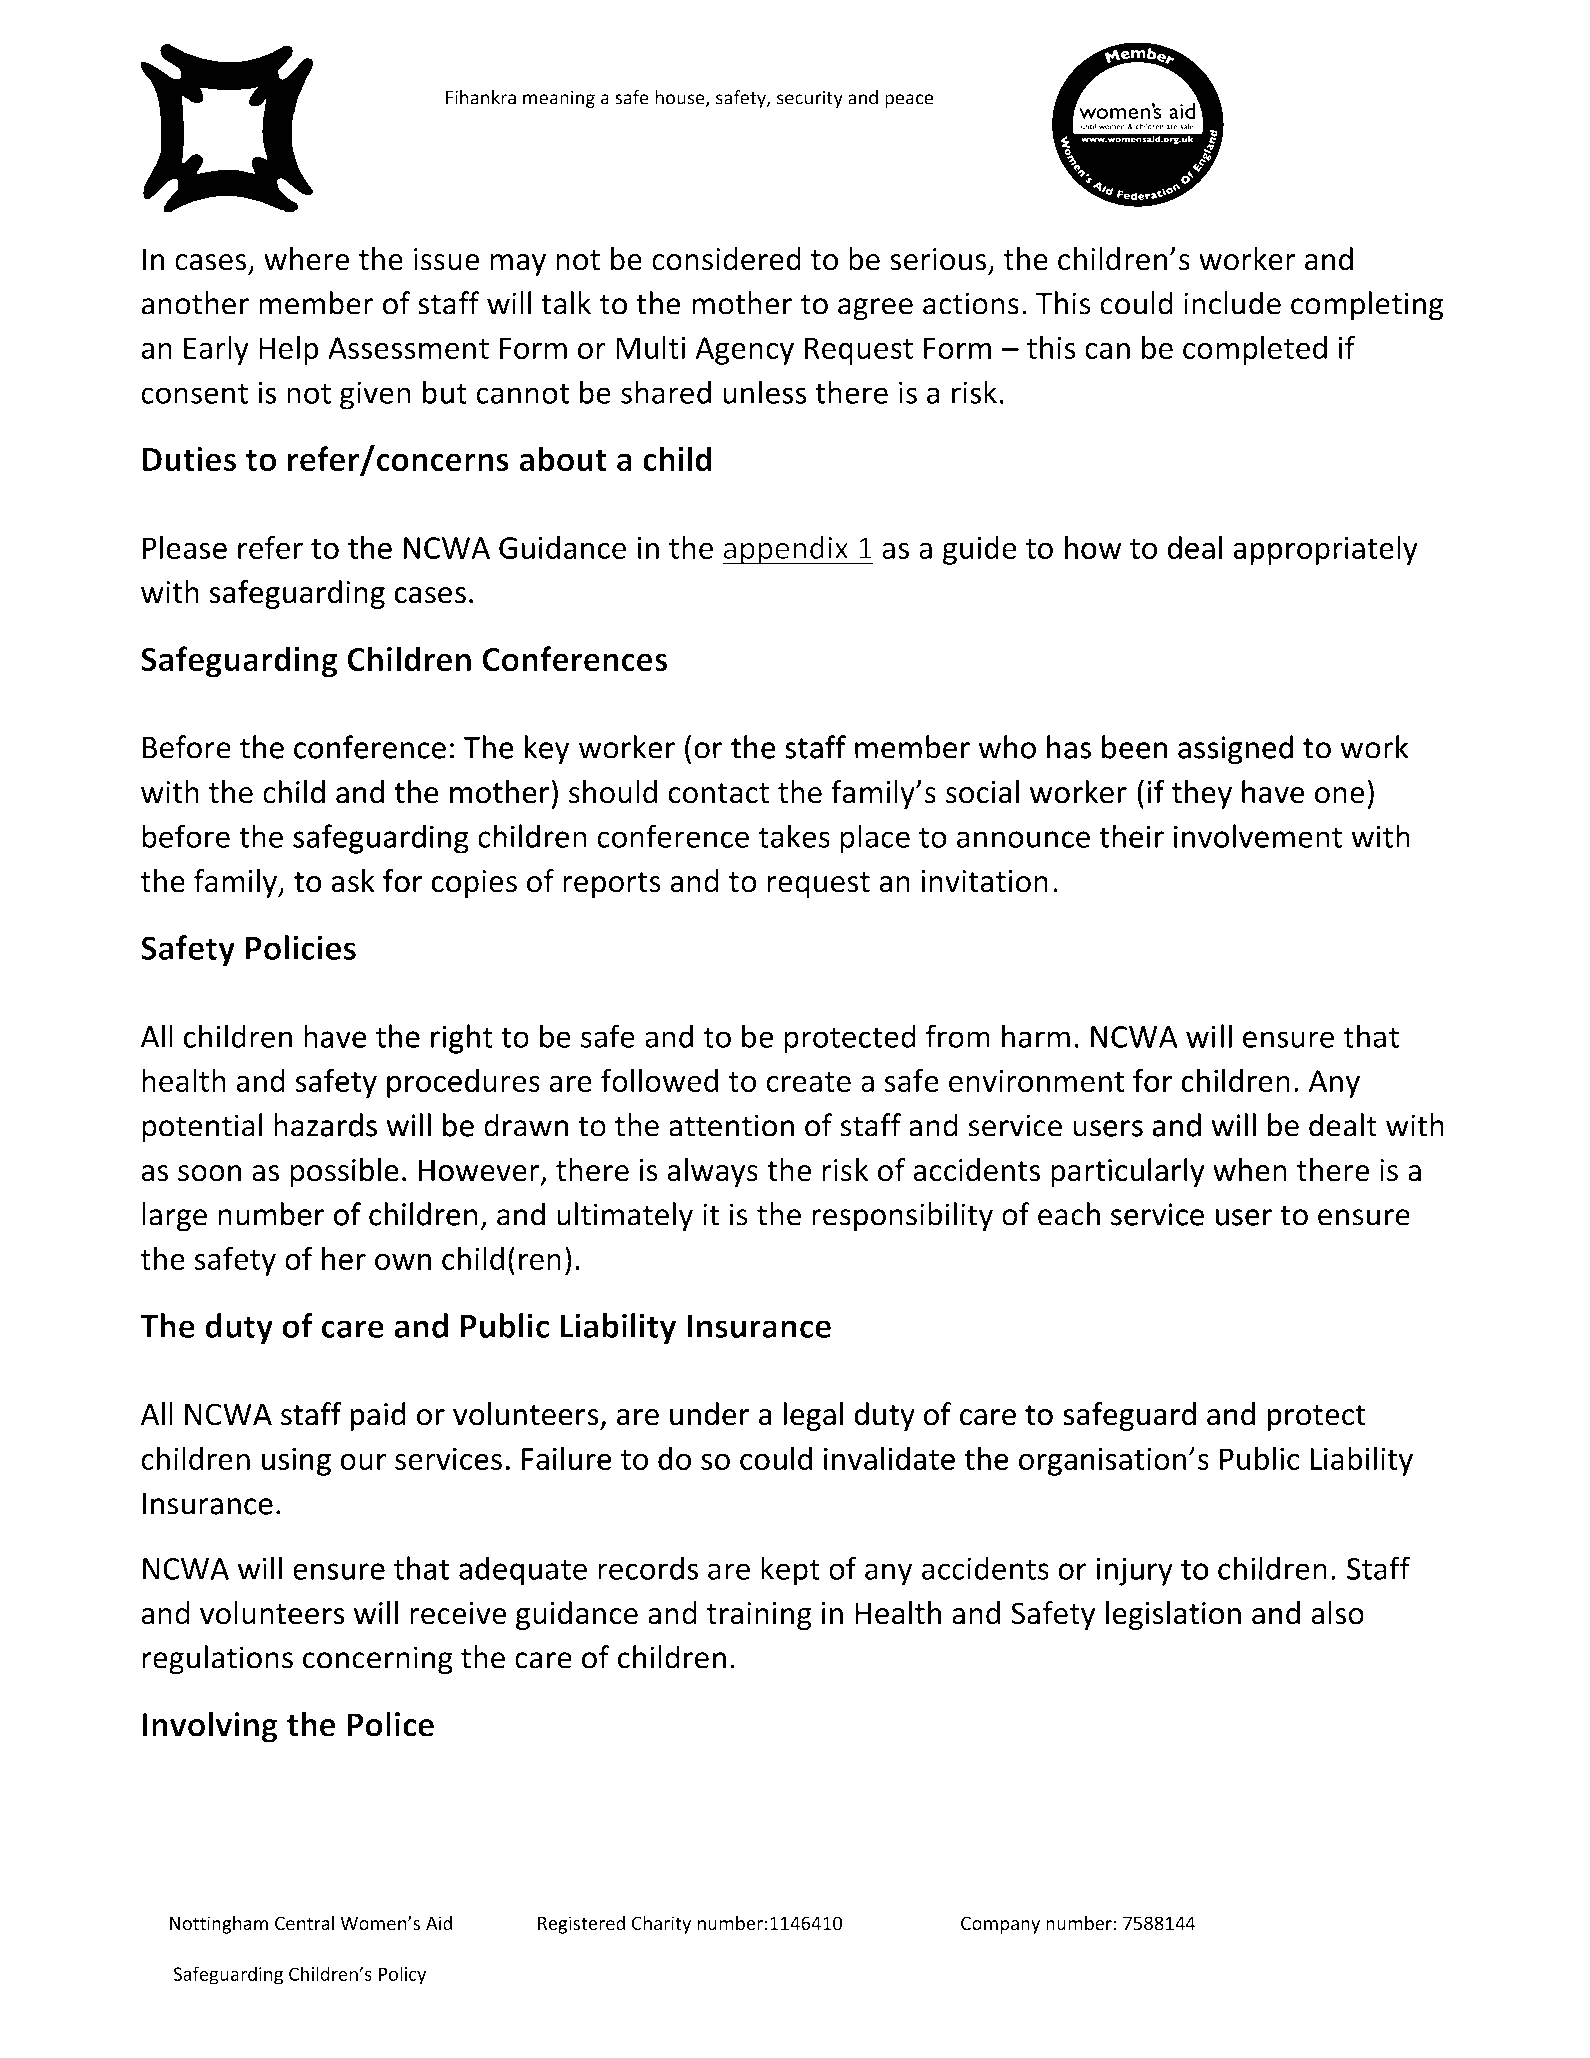 The width and height of the screenshot is (1590, 2058). What do you see at coordinates (808, 1082) in the screenshot?
I see `create` at bounding box center [808, 1082].
